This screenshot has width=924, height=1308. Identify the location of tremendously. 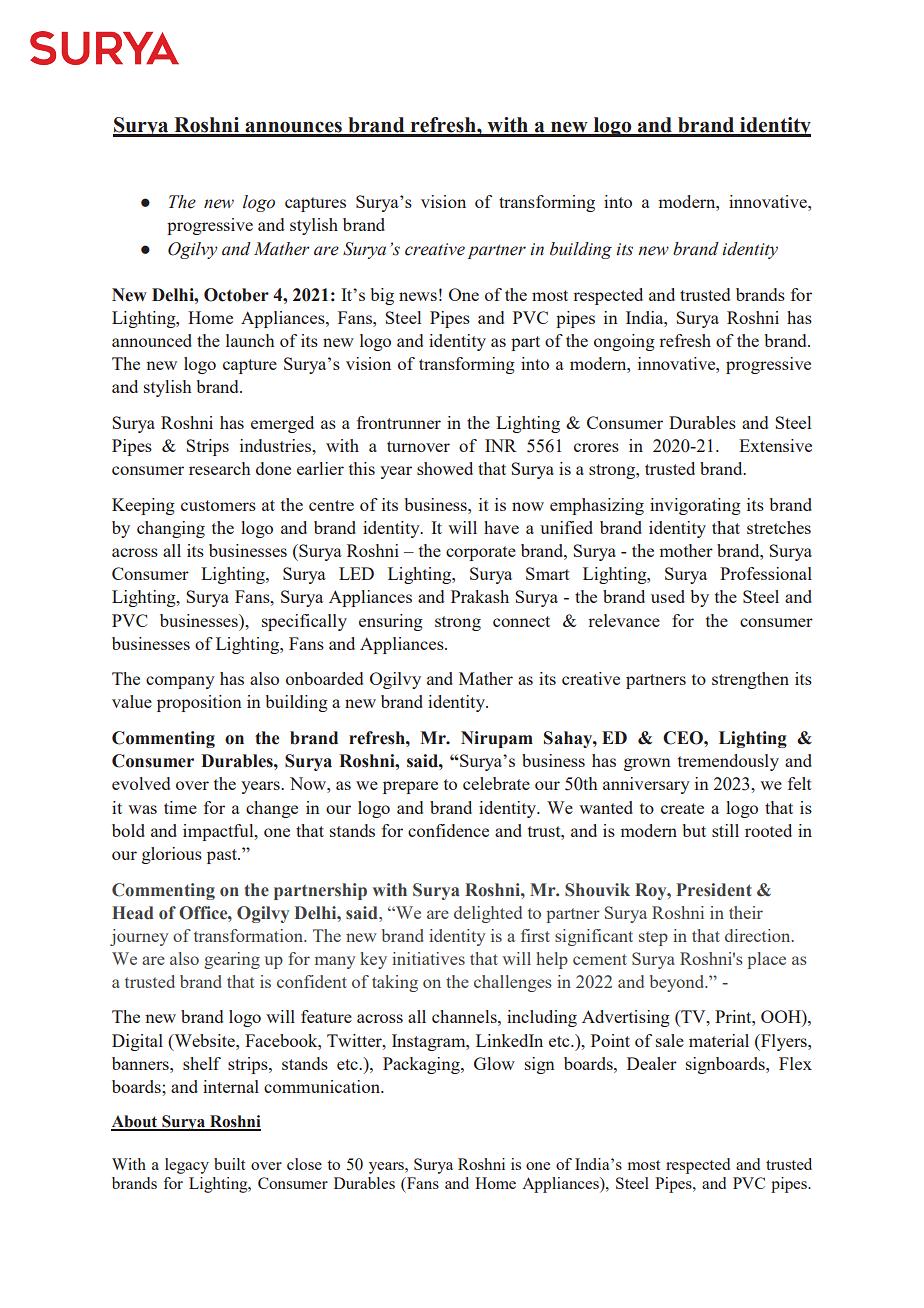
(728, 762).
